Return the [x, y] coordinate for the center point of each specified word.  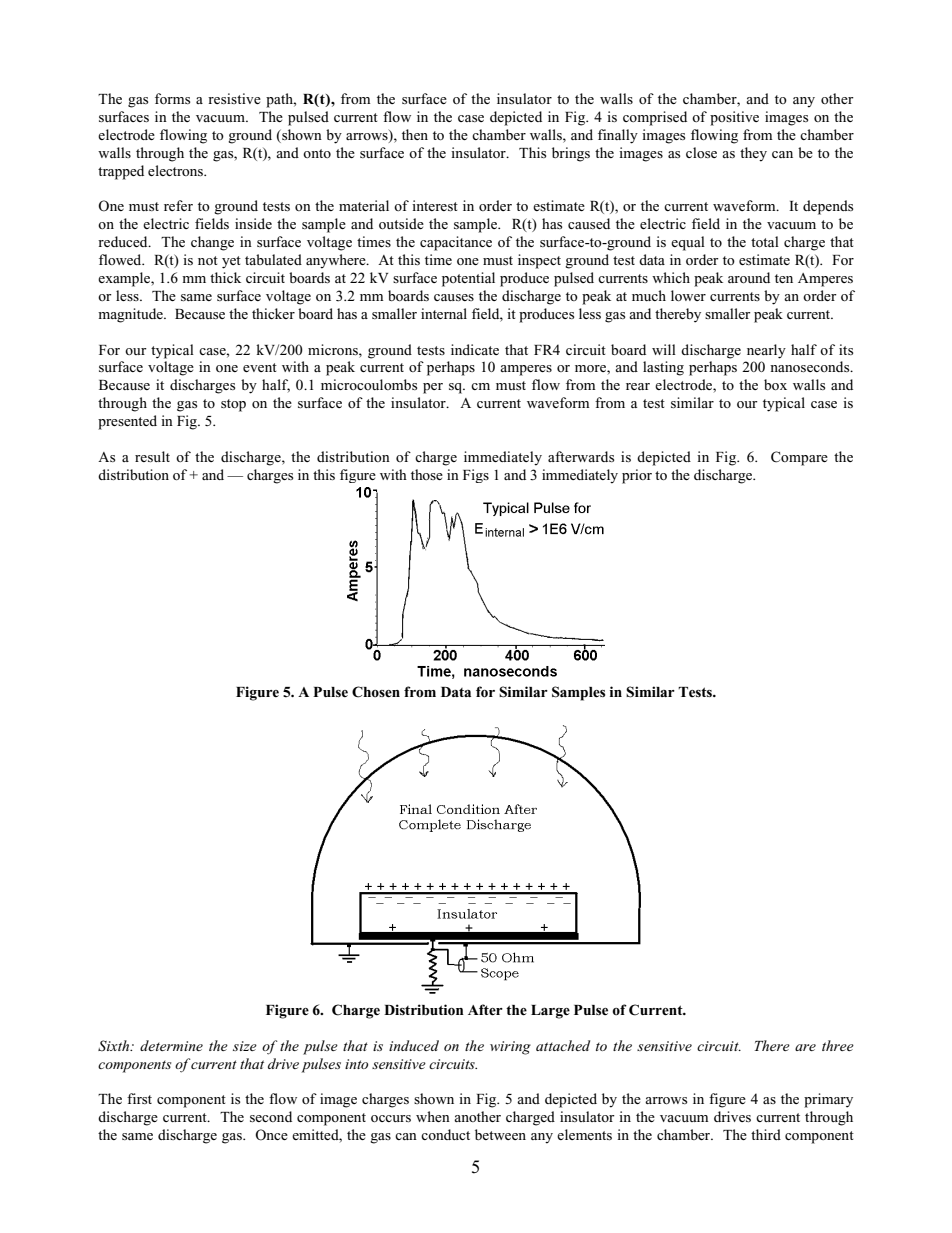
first [139, 1098]
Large [550, 1012]
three [838, 1045]
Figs [476, 476]
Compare [799, 458]
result [152, 456]
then [415, 134]
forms [172, 98]
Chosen [376, 692]
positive [734, 118]
